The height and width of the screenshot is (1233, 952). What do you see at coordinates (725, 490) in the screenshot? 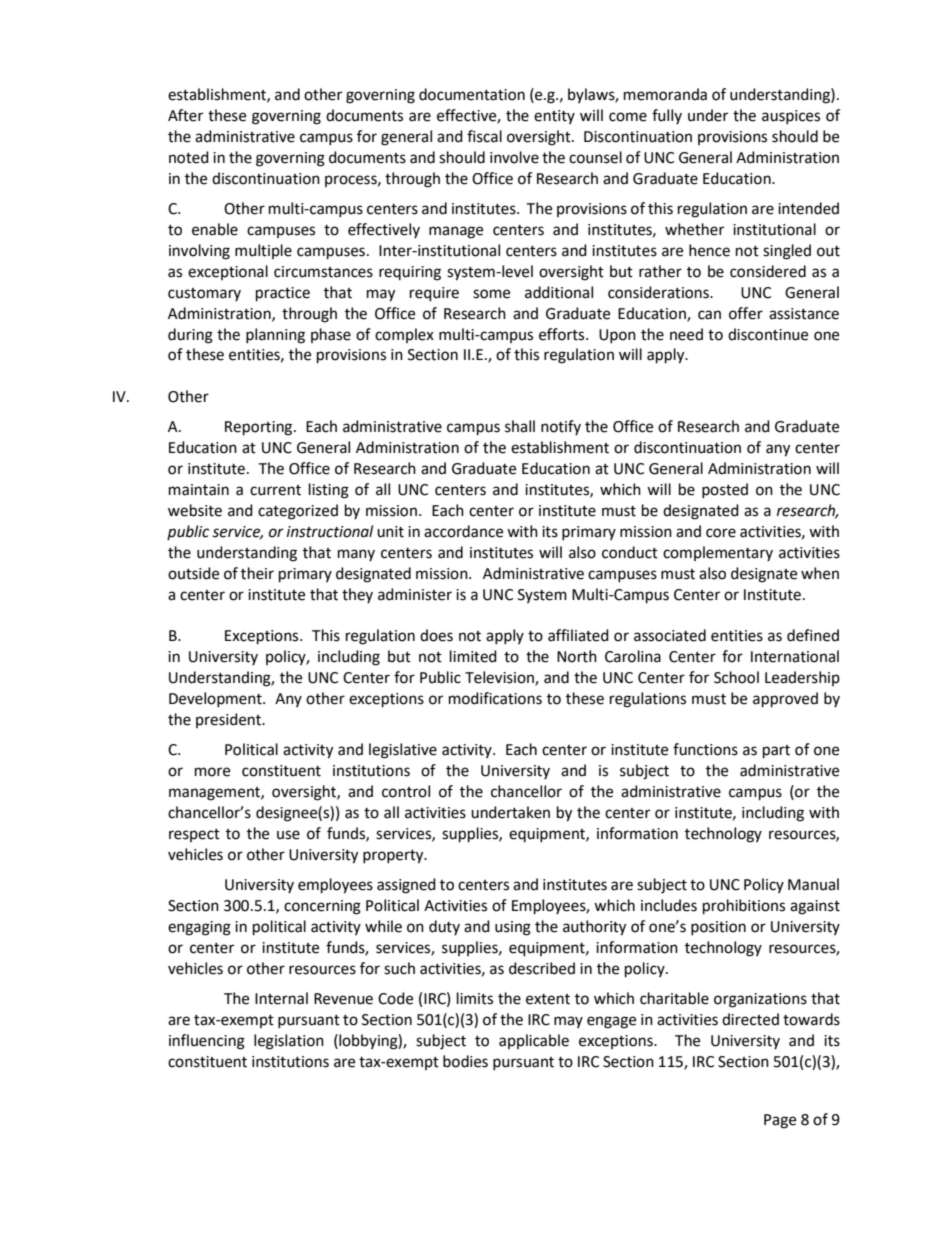
I see `posted` at bounding box center [725, 490].
